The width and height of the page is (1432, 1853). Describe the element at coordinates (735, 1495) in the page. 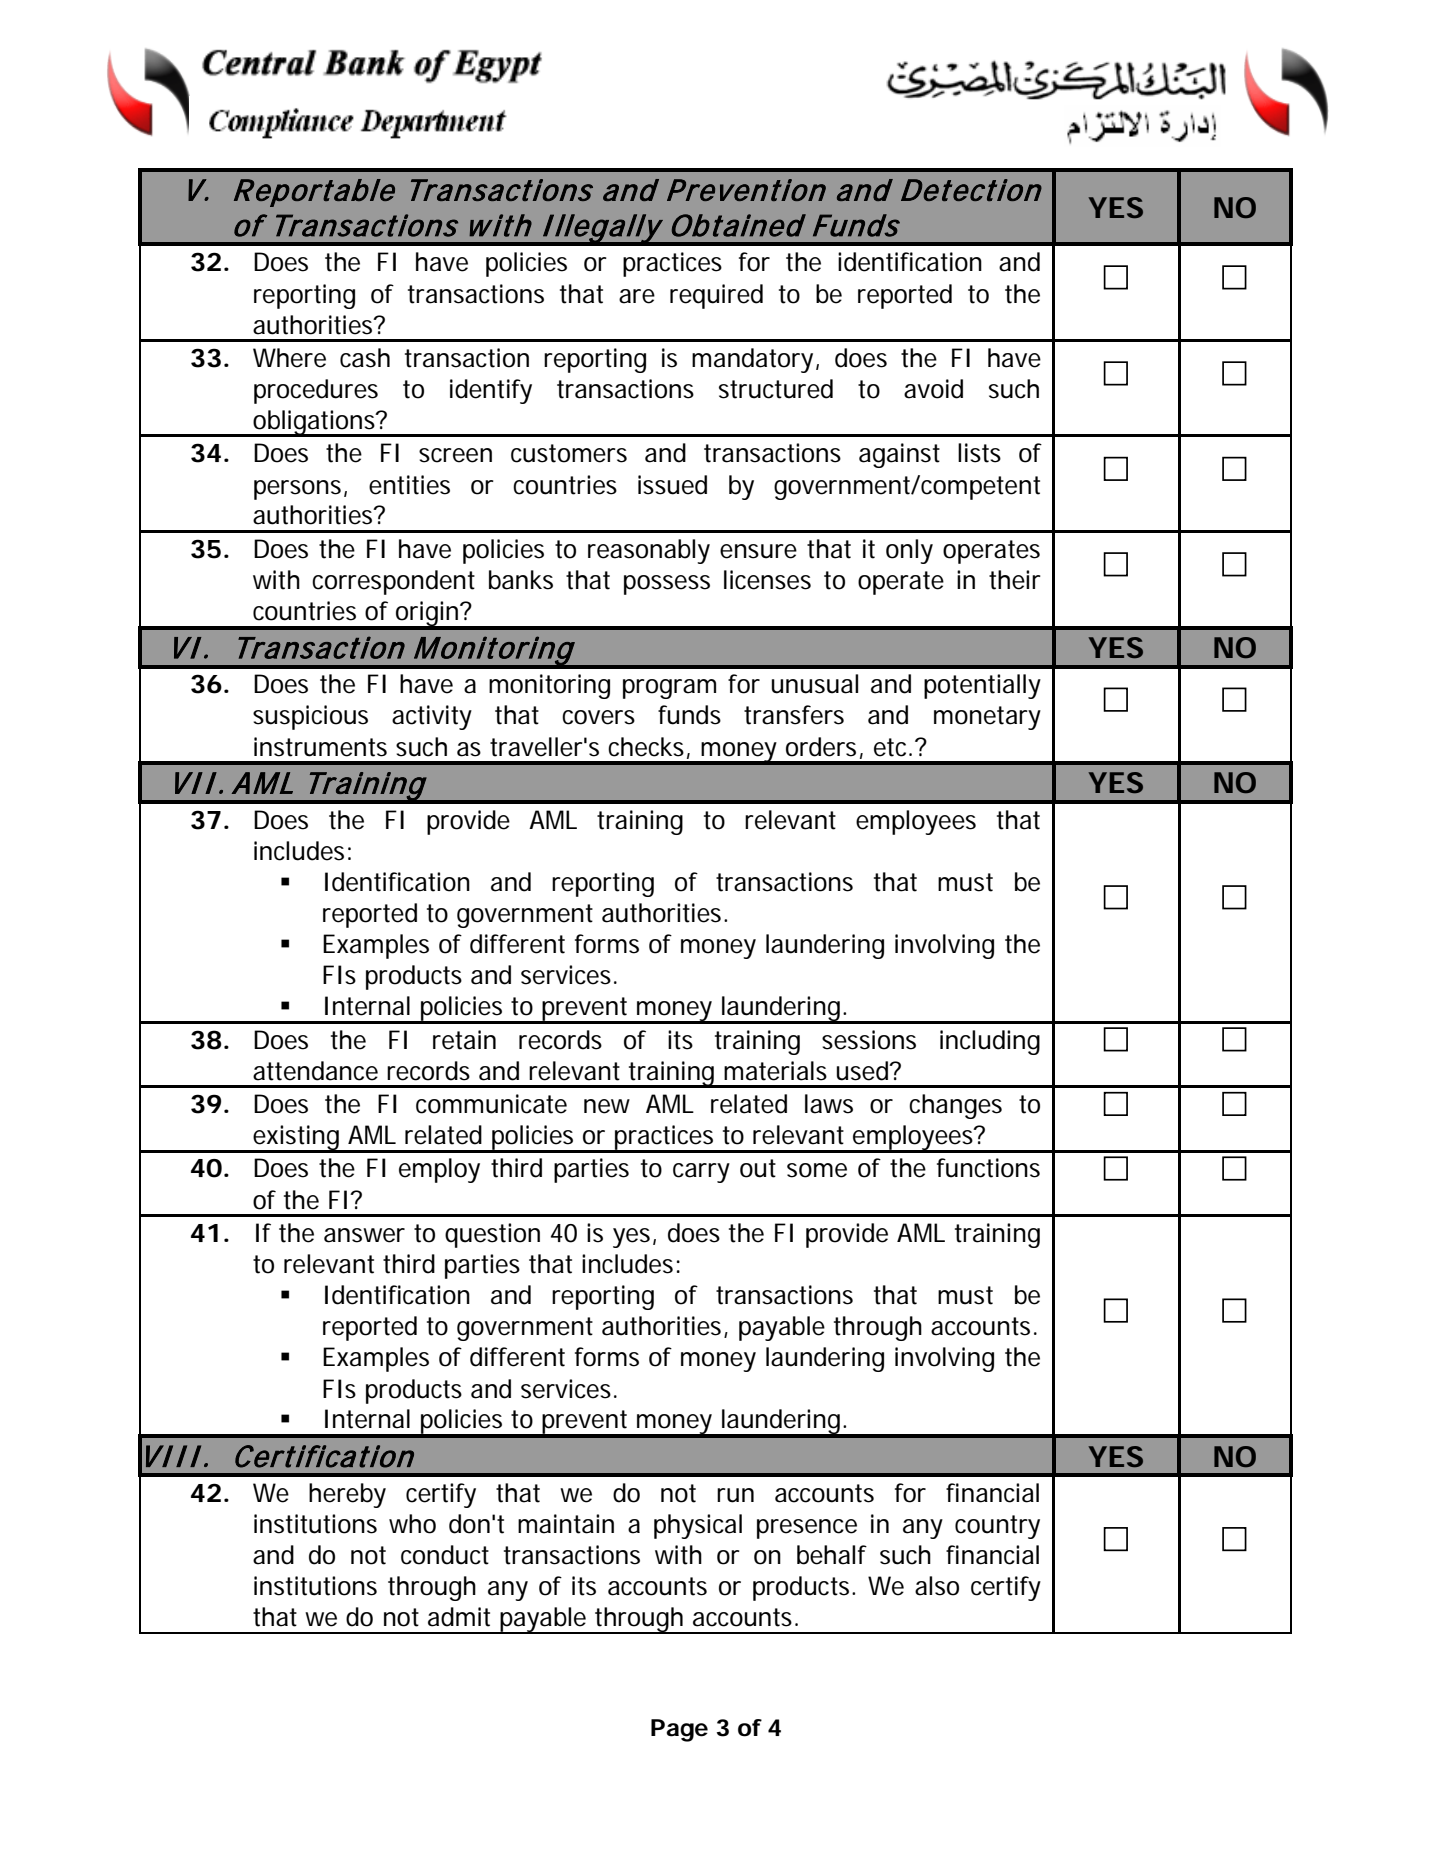

I see `run` at that location.
